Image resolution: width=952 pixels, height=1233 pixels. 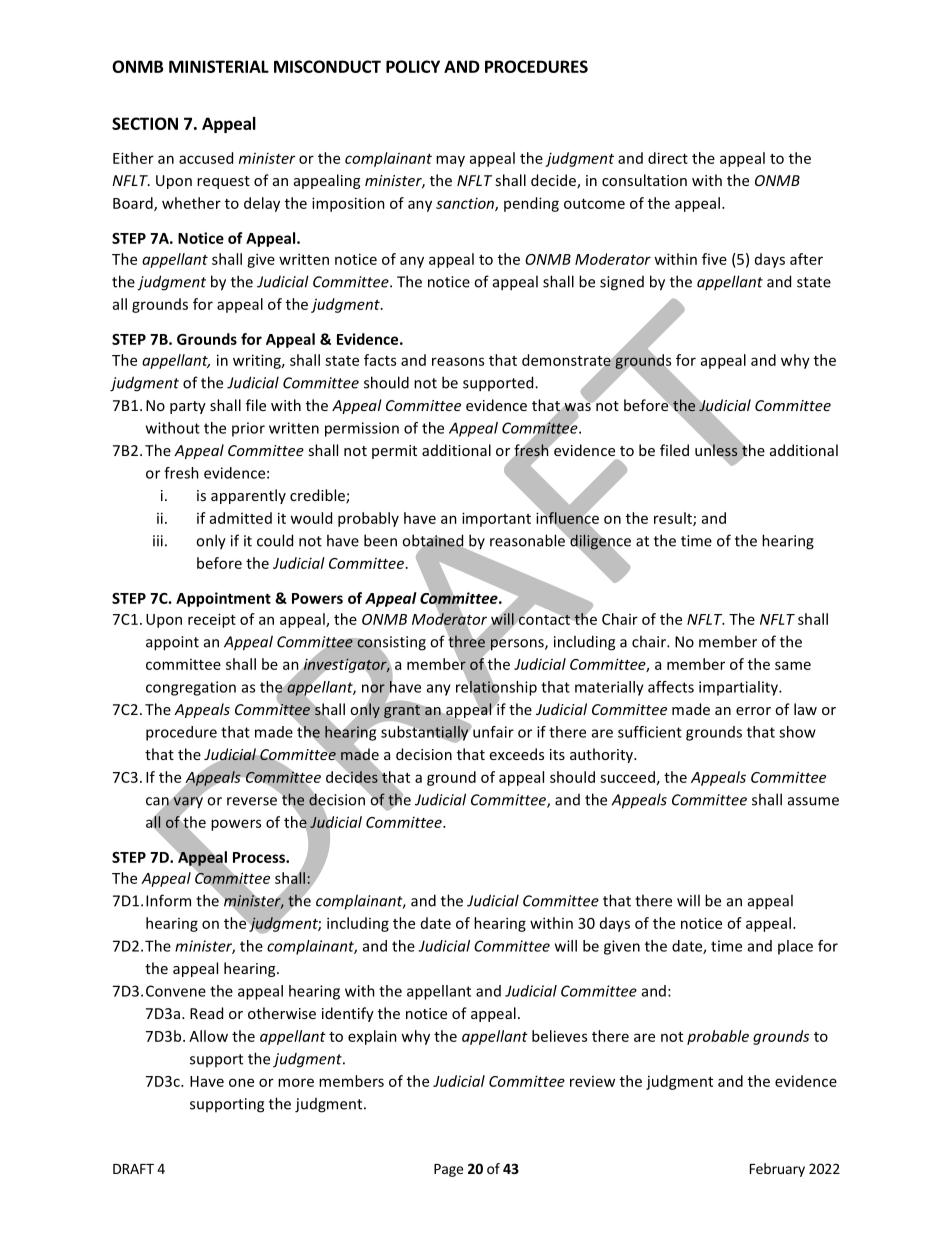 What do you see at coordinates (212, 620) in the screenshot?
I see `receipt` at bounding box center [212, 620].
